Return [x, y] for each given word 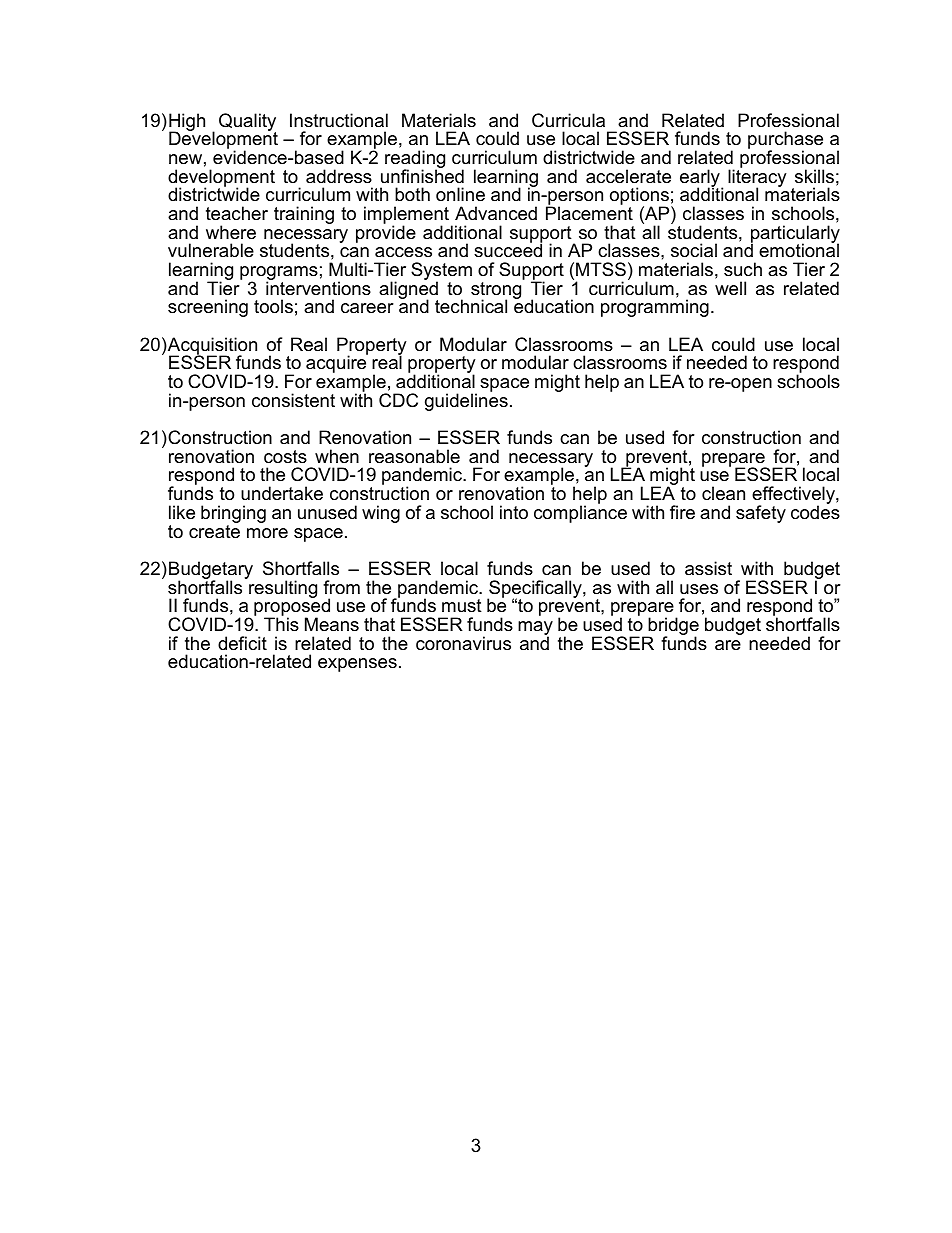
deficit [242, 643]
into [514, 512]
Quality [247, 123]
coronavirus [463, 643]
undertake [282, 493]
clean [723, 493]
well [730, 288]
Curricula [568, 120]
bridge [672, 627]
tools [273, 306]
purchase [785, 141]
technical [471, 306]
